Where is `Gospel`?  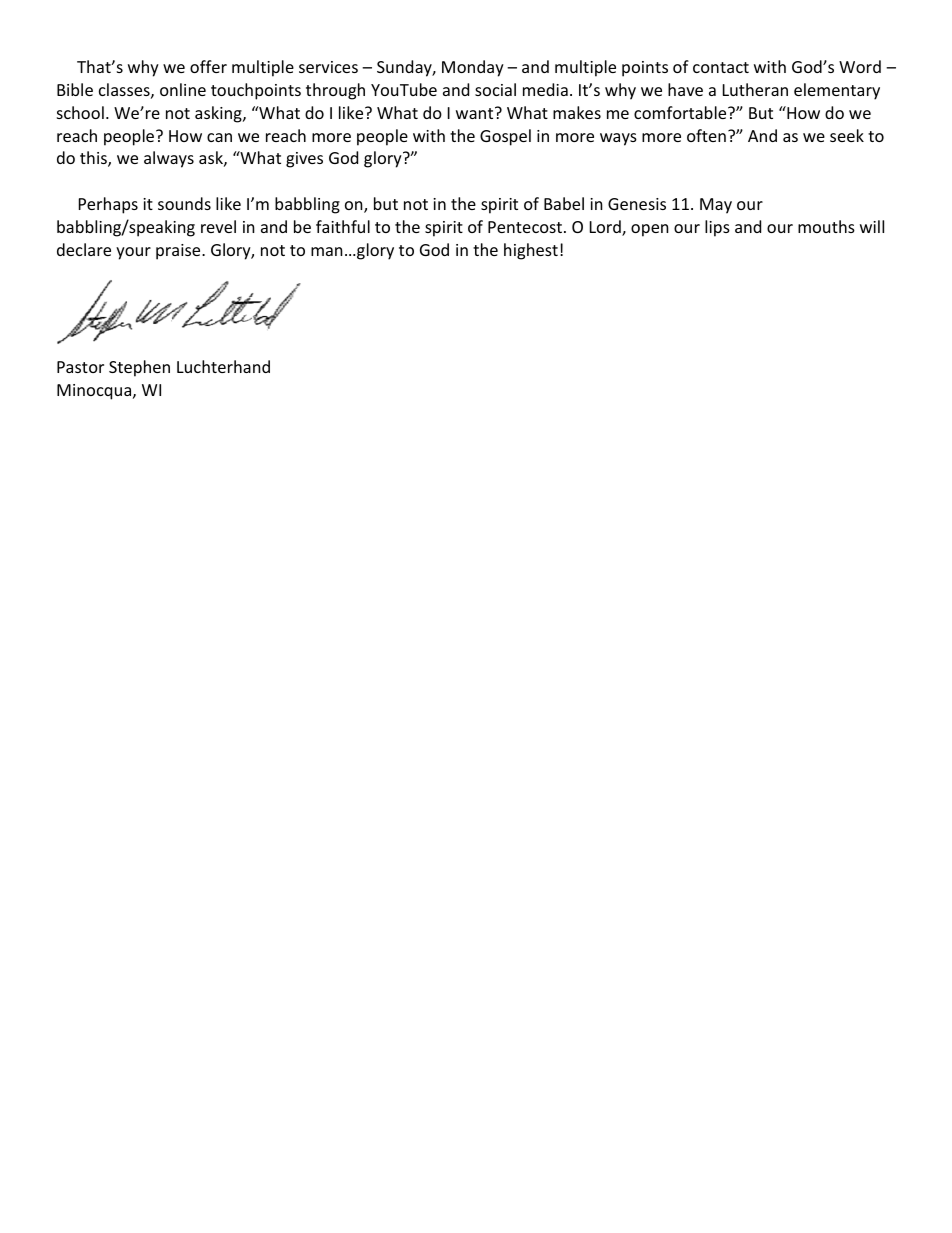
Gospel is located at coordinates (505, 137).
